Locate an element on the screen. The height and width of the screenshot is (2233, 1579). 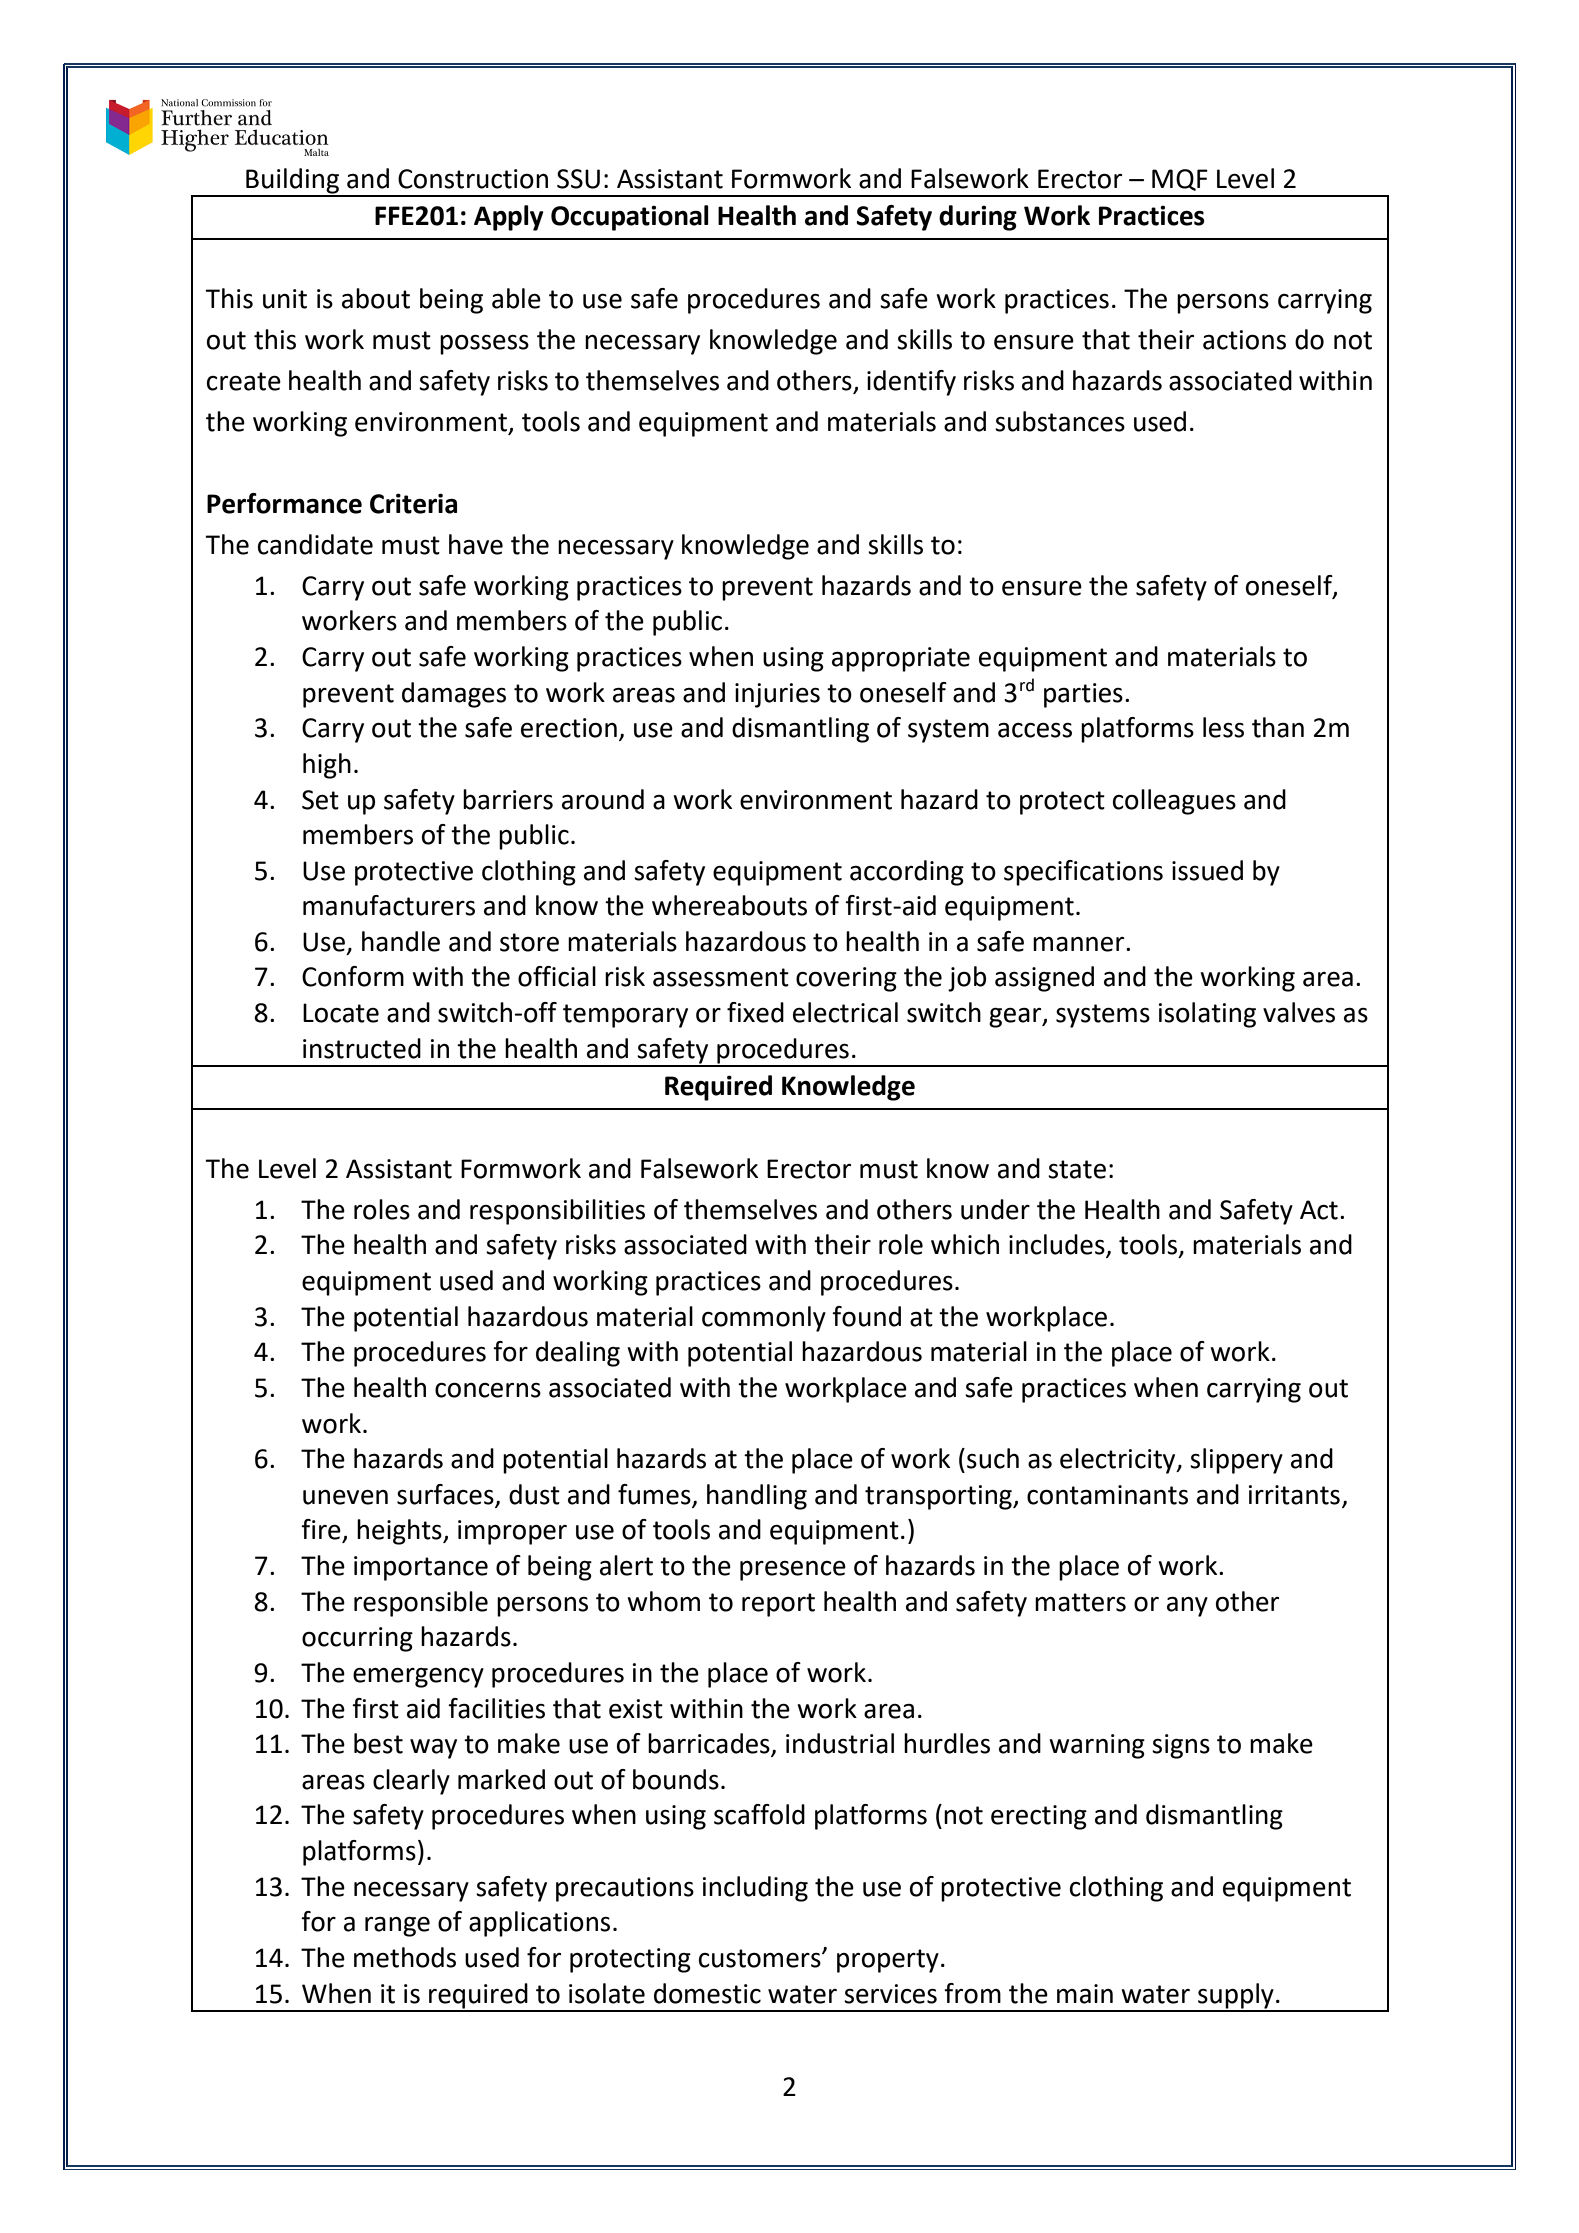
range is located at coordinates (397, 1927).
